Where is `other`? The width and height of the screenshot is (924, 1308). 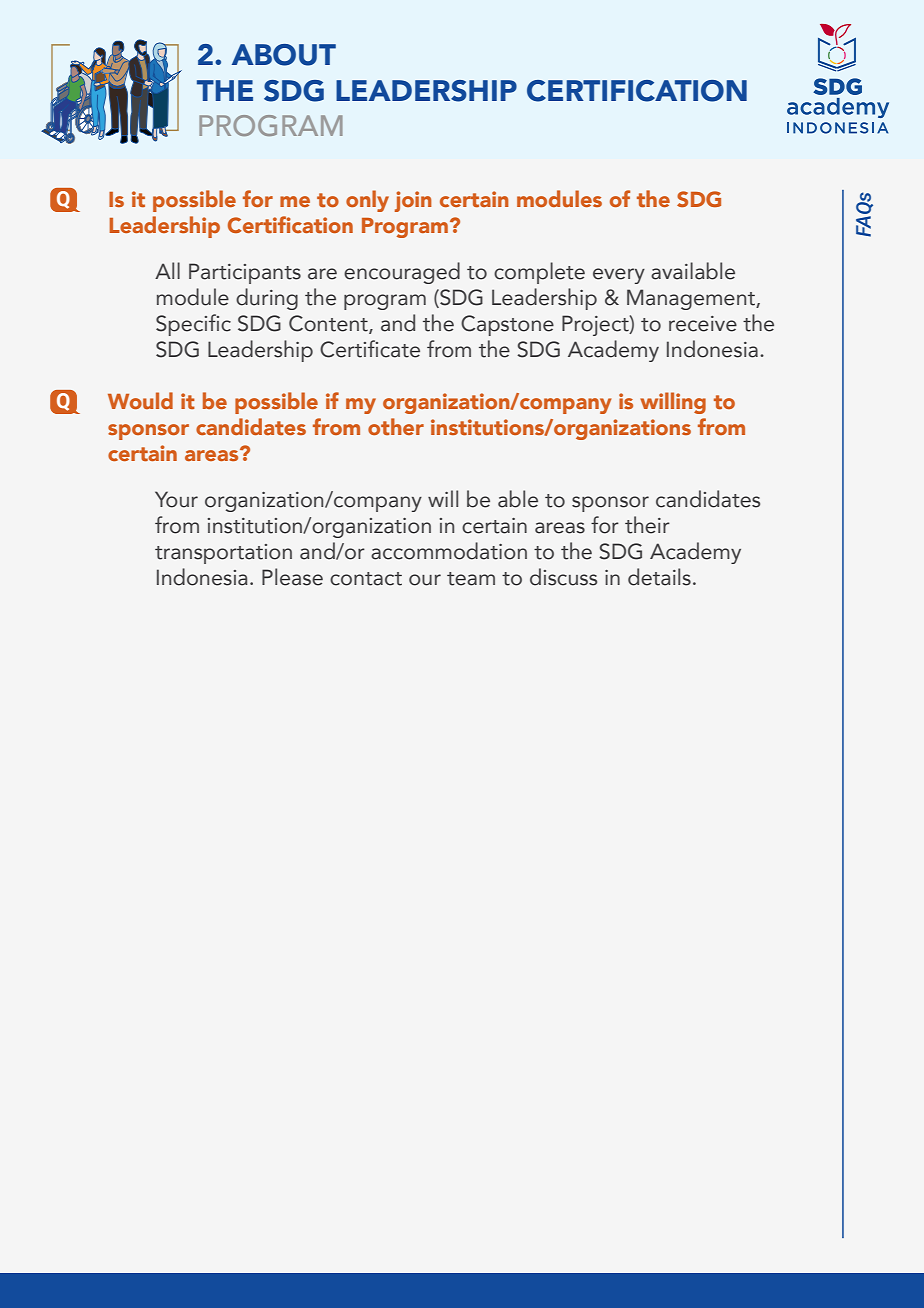
other is located at coordinates (396, 426).
